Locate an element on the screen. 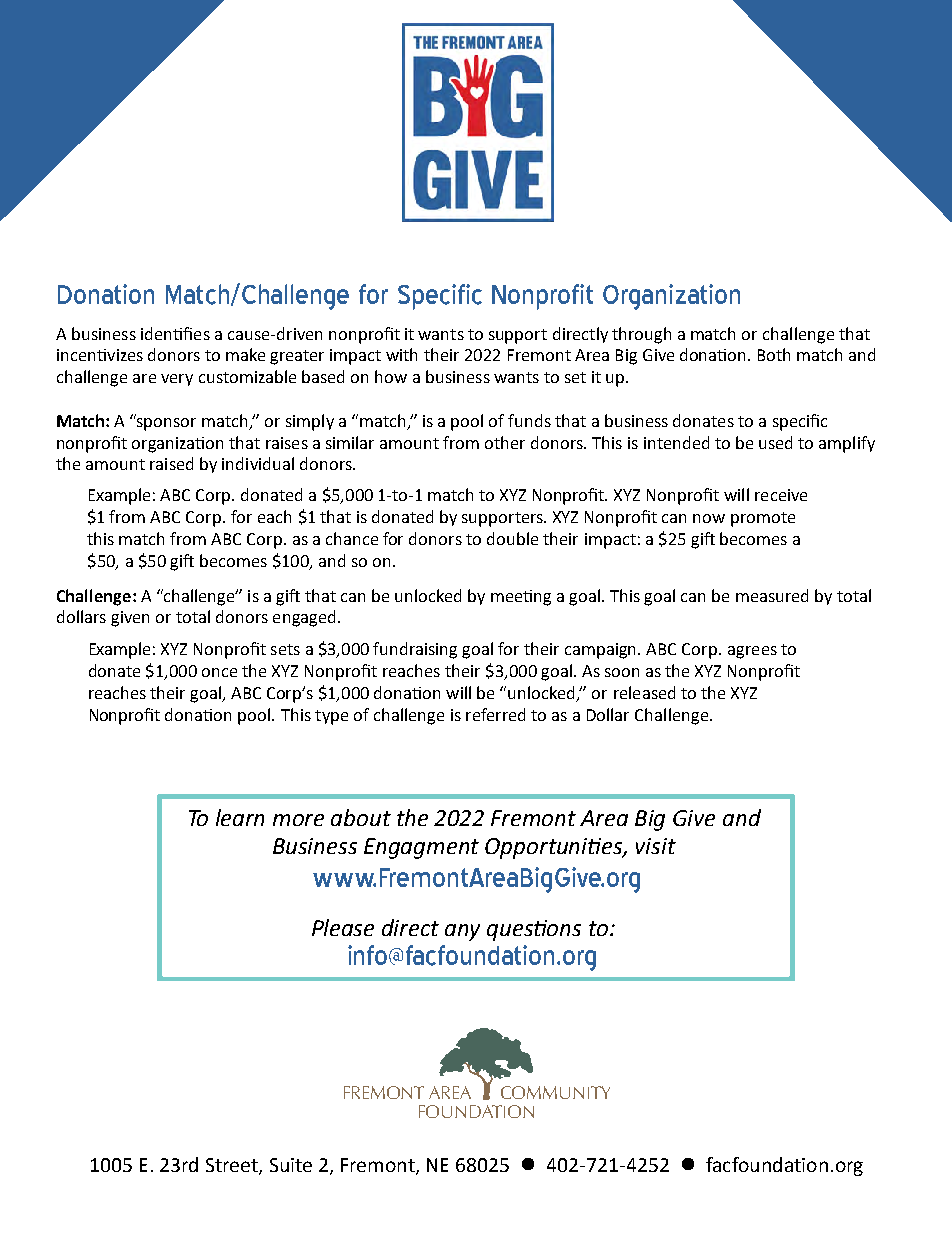  COMMUNITY is located at coordinates (555, 1092).
